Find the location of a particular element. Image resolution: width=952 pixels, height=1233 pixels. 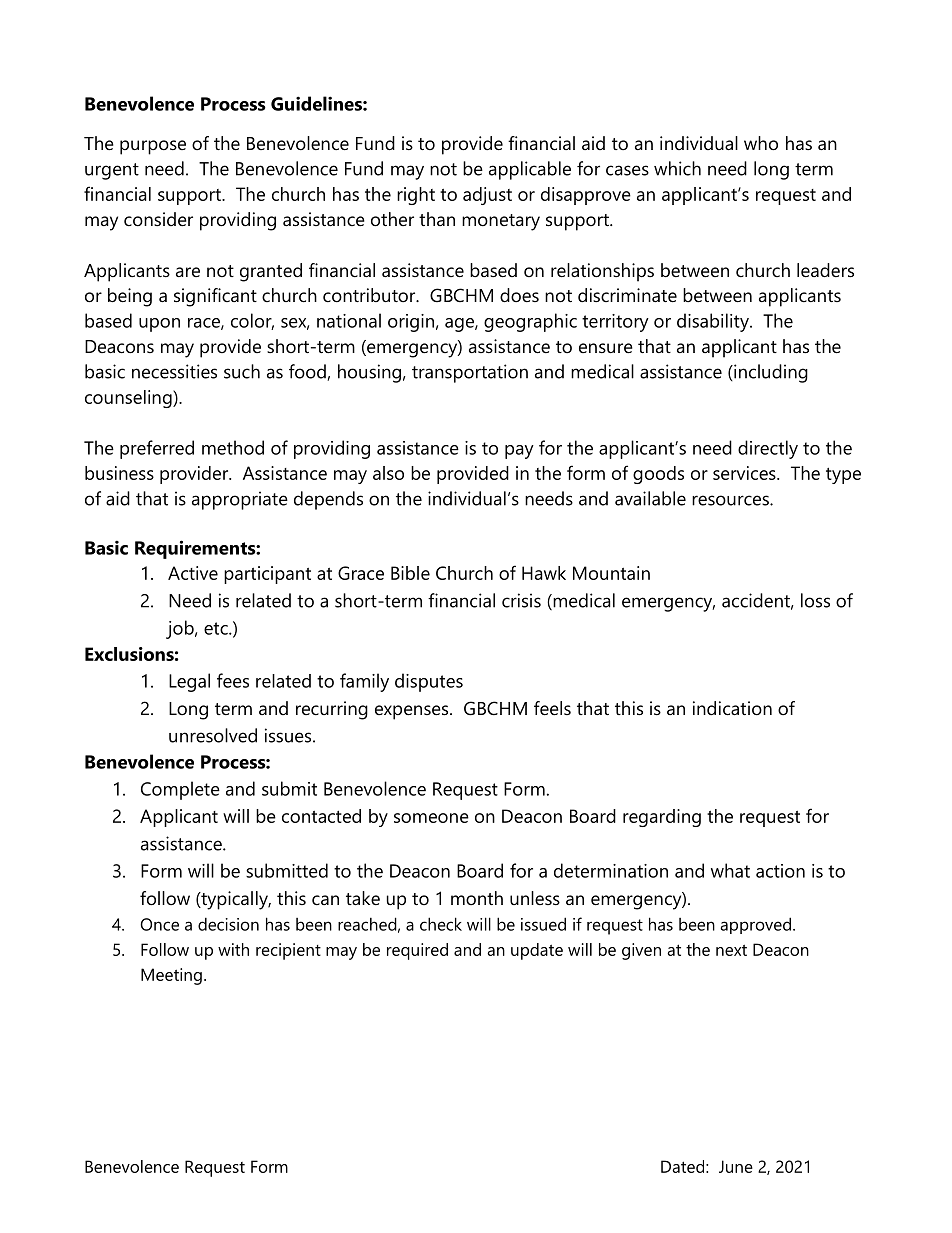

indication is located at coordinates (732, 708).
